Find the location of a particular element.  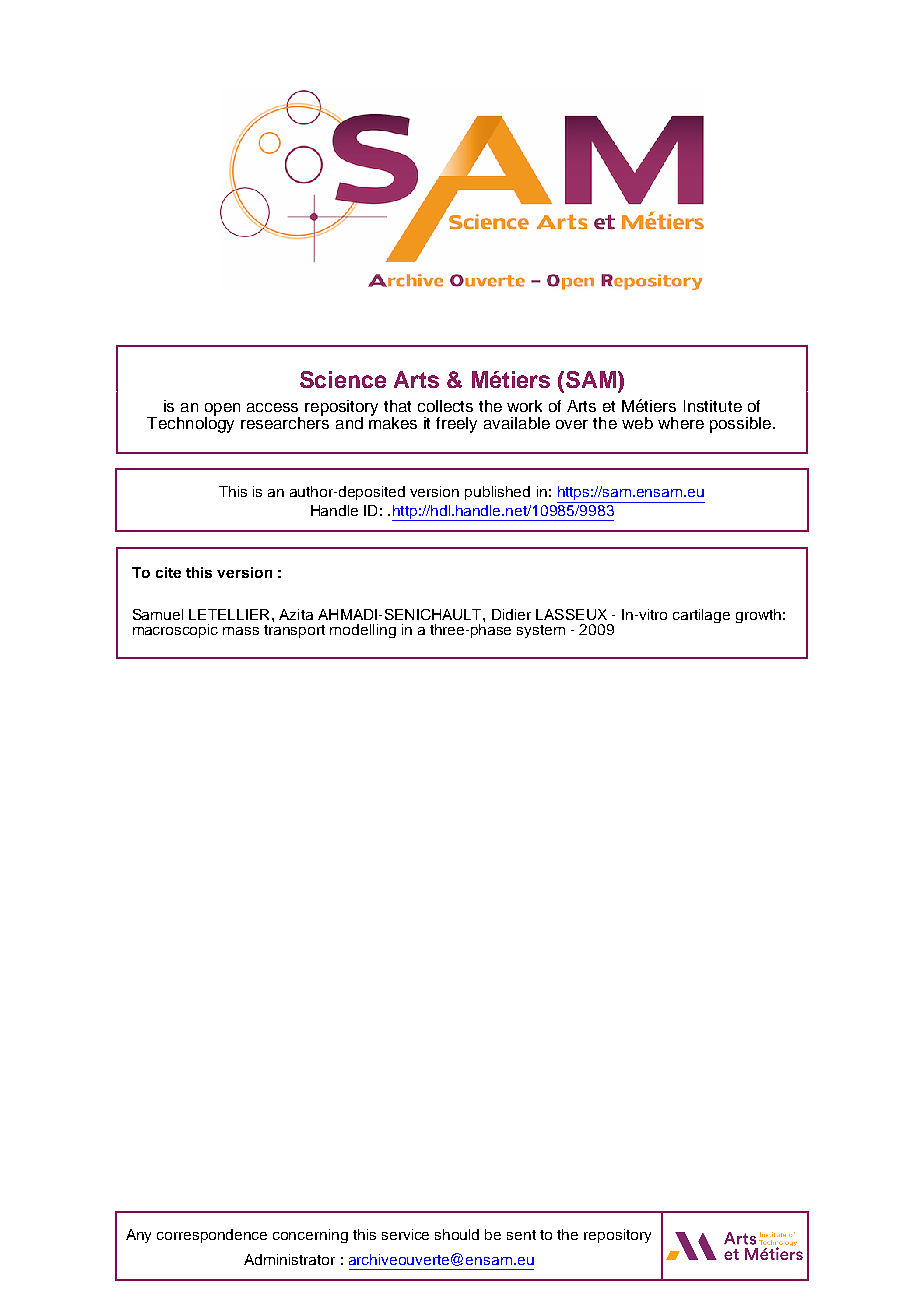

mass is located at coordinates (241, 631).
